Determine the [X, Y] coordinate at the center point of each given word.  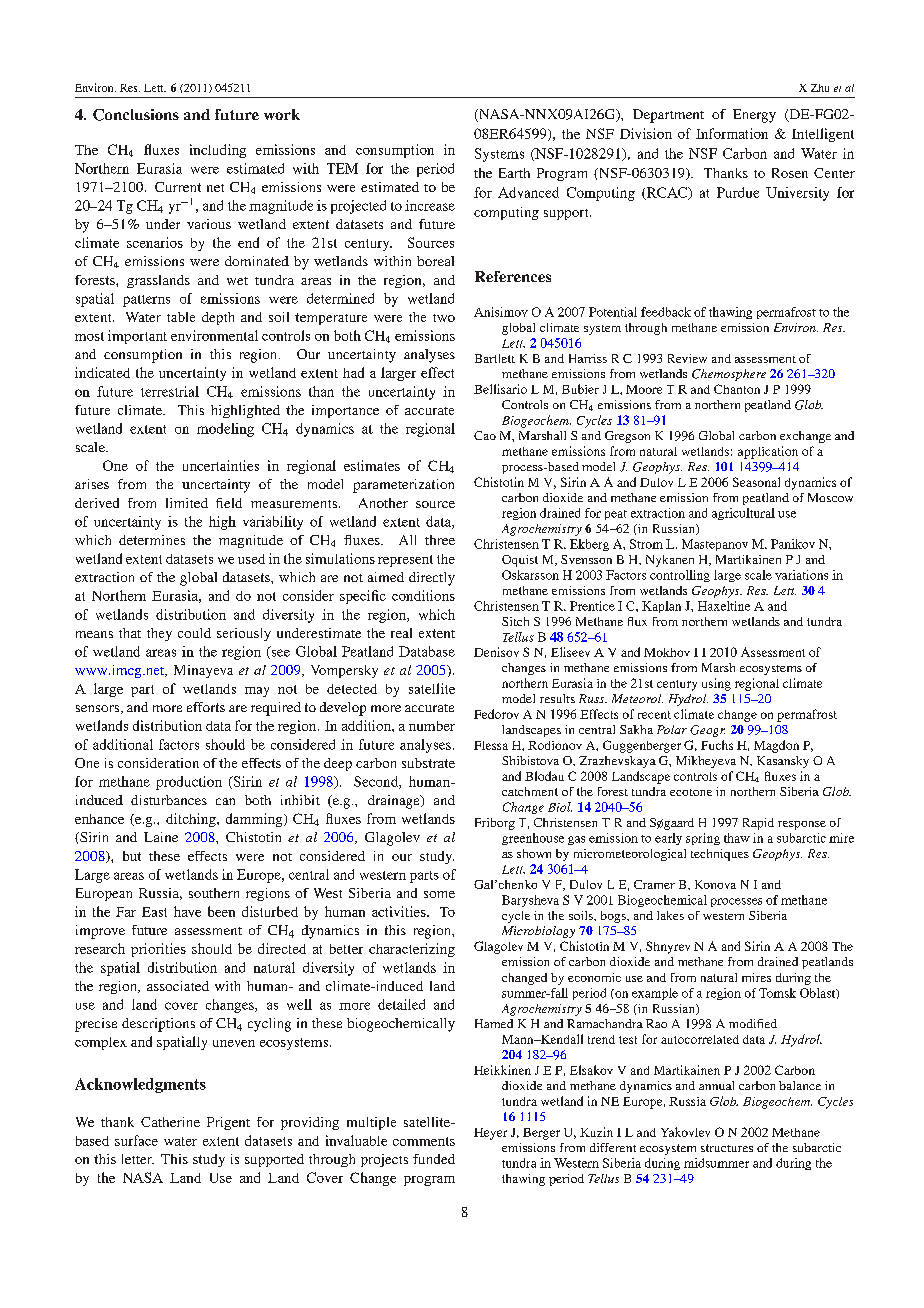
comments [424, 1141]
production [189, 783]
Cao [485, 435]
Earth [514, 173]
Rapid [758, 824]
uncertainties [221, 465]
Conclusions [136, 115]
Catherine [170, 1122]
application [768, 452]
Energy [754, 116]
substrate [428, 763]
